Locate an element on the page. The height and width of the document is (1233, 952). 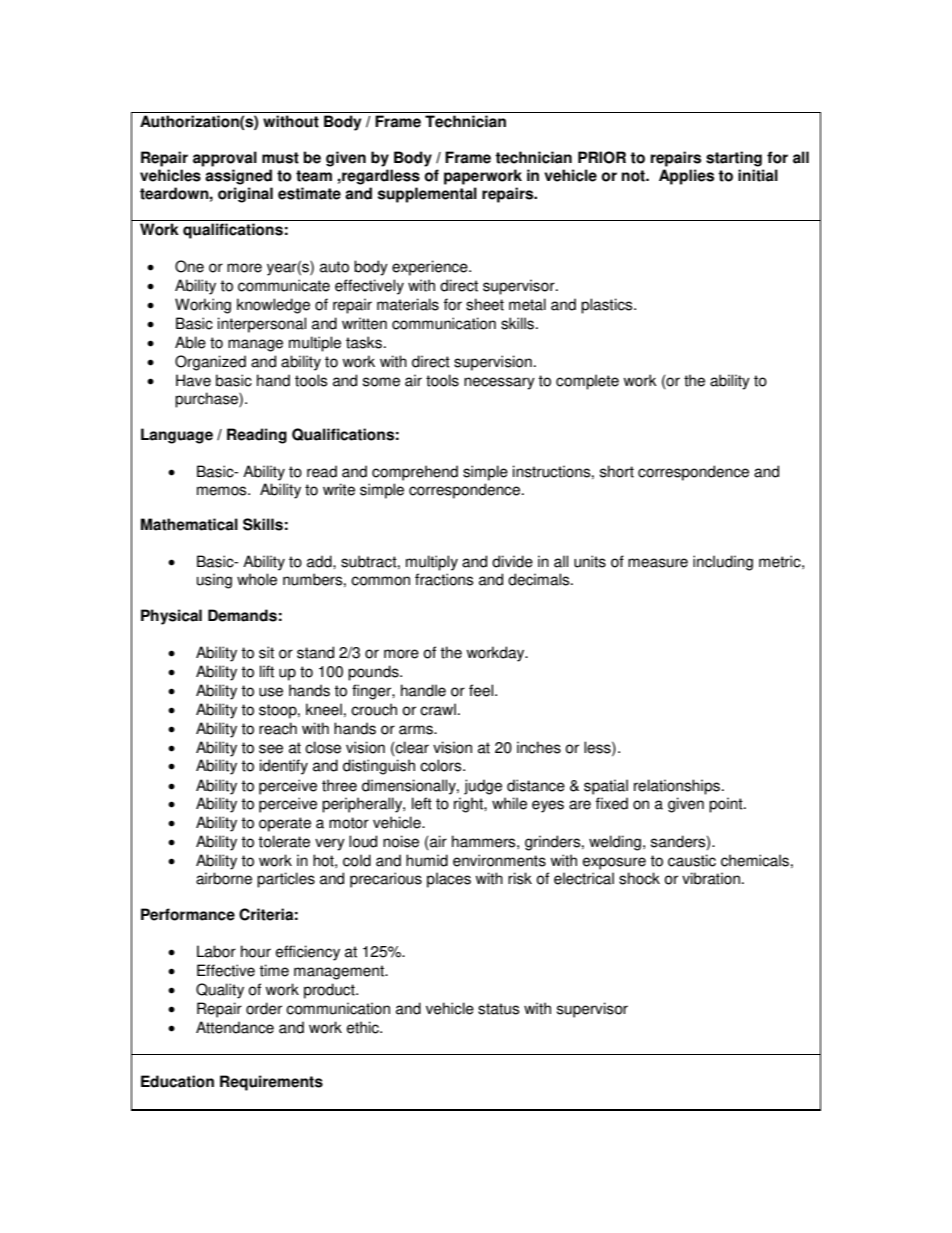
Attendance is located at coordinates (235, 1027).
